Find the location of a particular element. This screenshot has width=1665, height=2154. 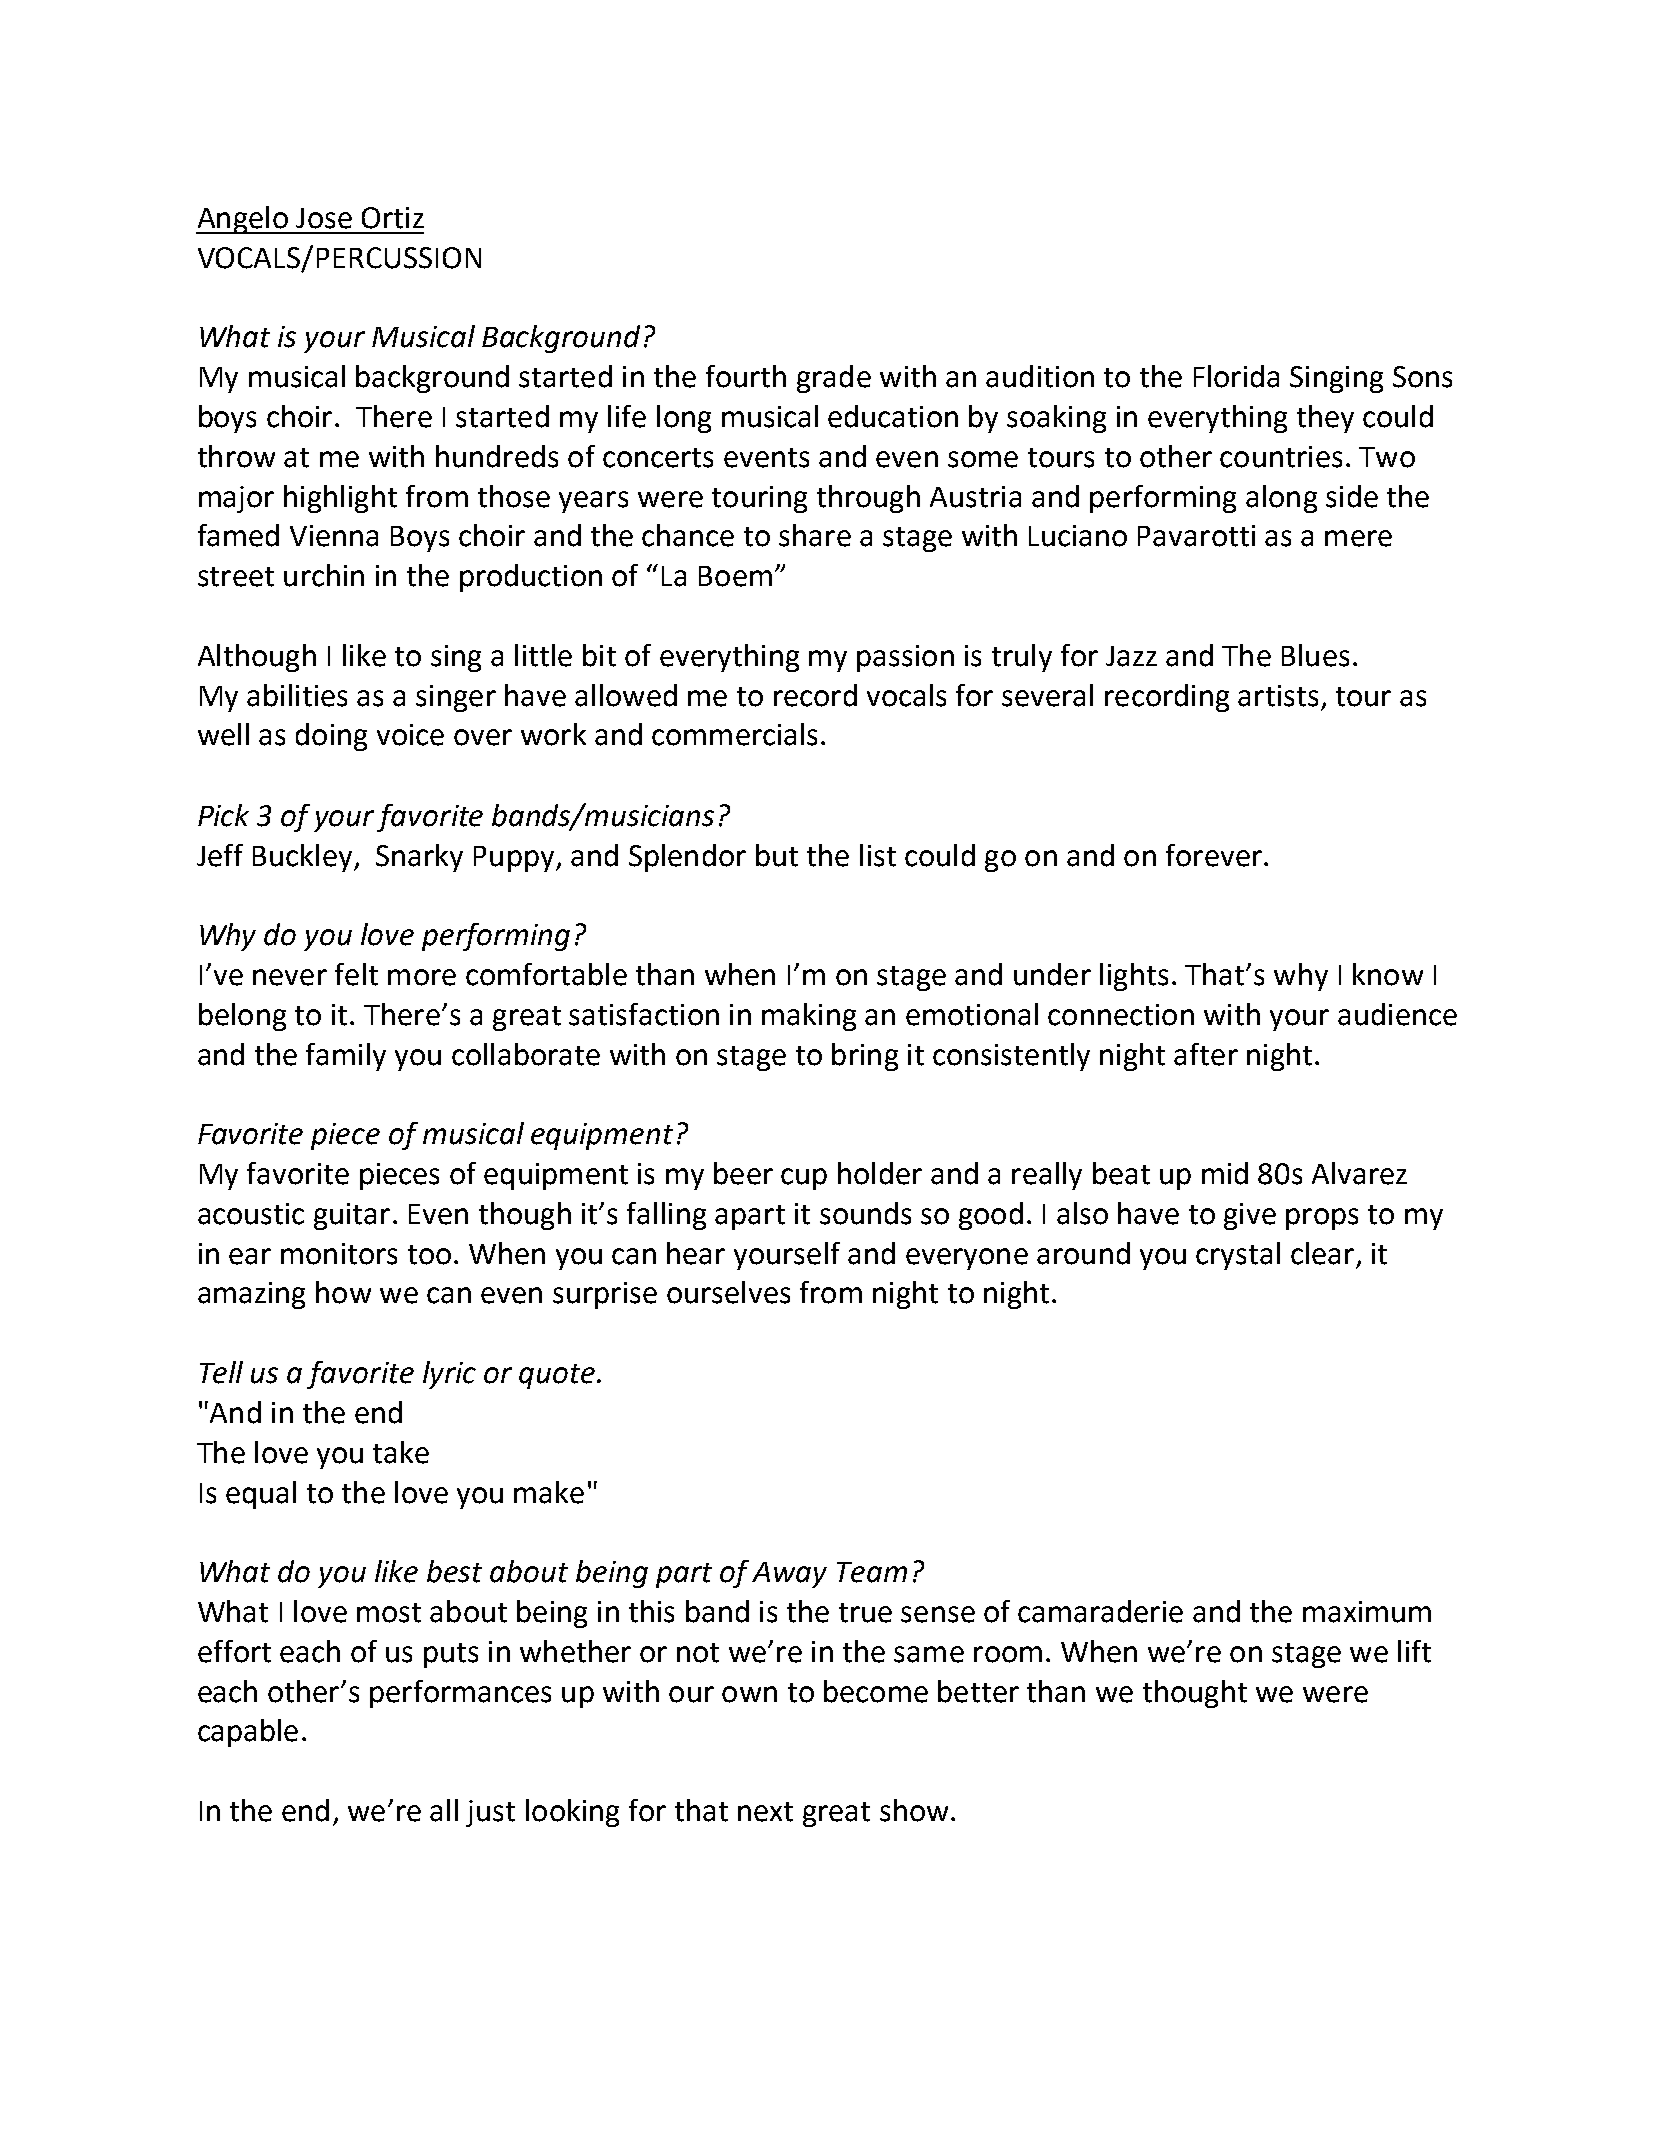

commercials is located at coordinates (734, 734).
